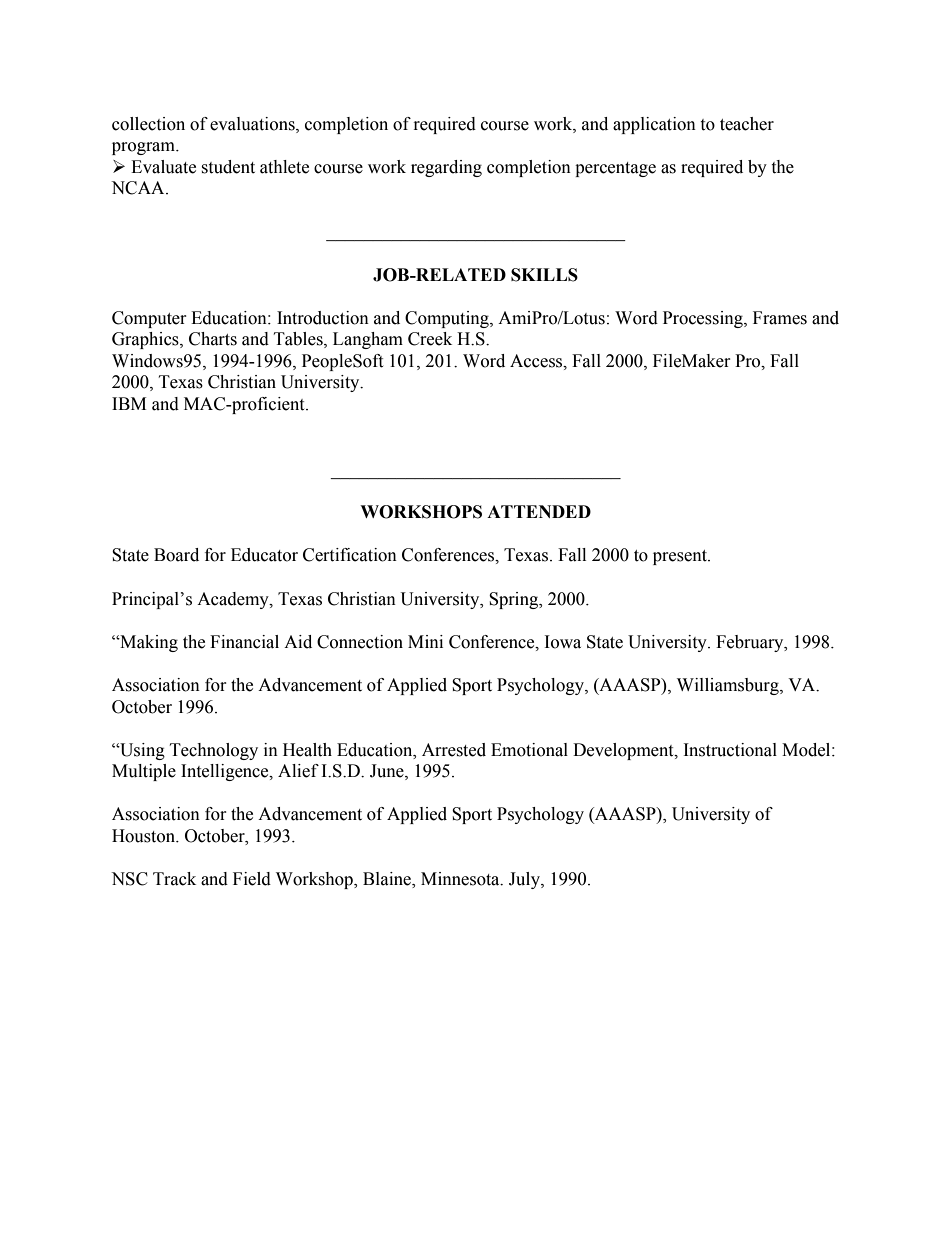 The image size is (952, 1233). I want to click on student, so click(228, 167).
